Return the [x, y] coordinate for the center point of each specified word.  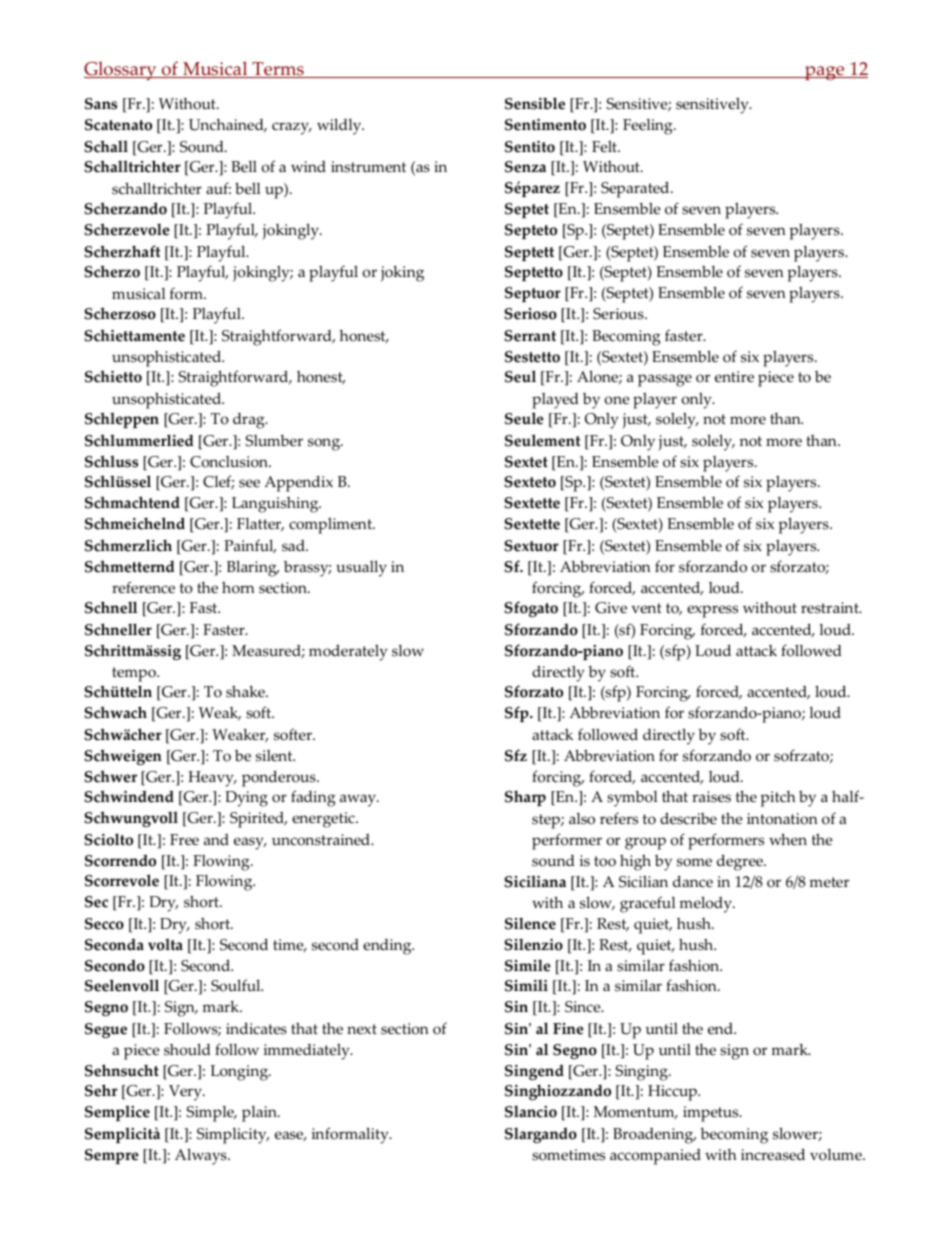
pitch [778, 799]
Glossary [121, 70]
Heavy [212, 779]
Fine [568, 1029]
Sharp [525, 798]
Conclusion [230, 462]
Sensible [535, 103]
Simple [211, 1114]
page [825, 73]
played [555, 401]
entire [734, 377]
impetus [712, 1114]
